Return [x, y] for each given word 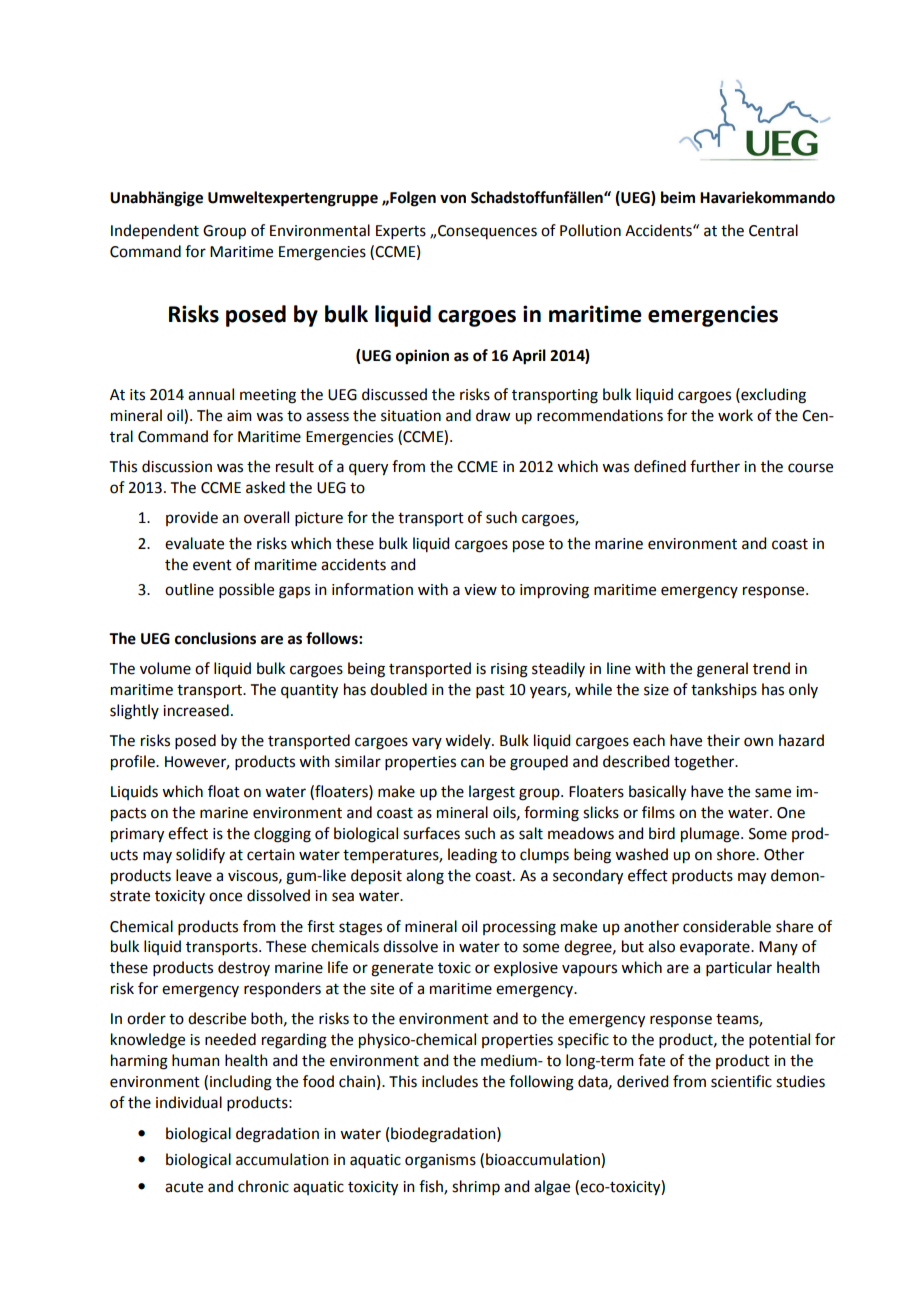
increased [196, 710]
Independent [155, 232]
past [490, 691]
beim [678, 197]
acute [184, 1187]
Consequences [487, 232]
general [722, 670]
